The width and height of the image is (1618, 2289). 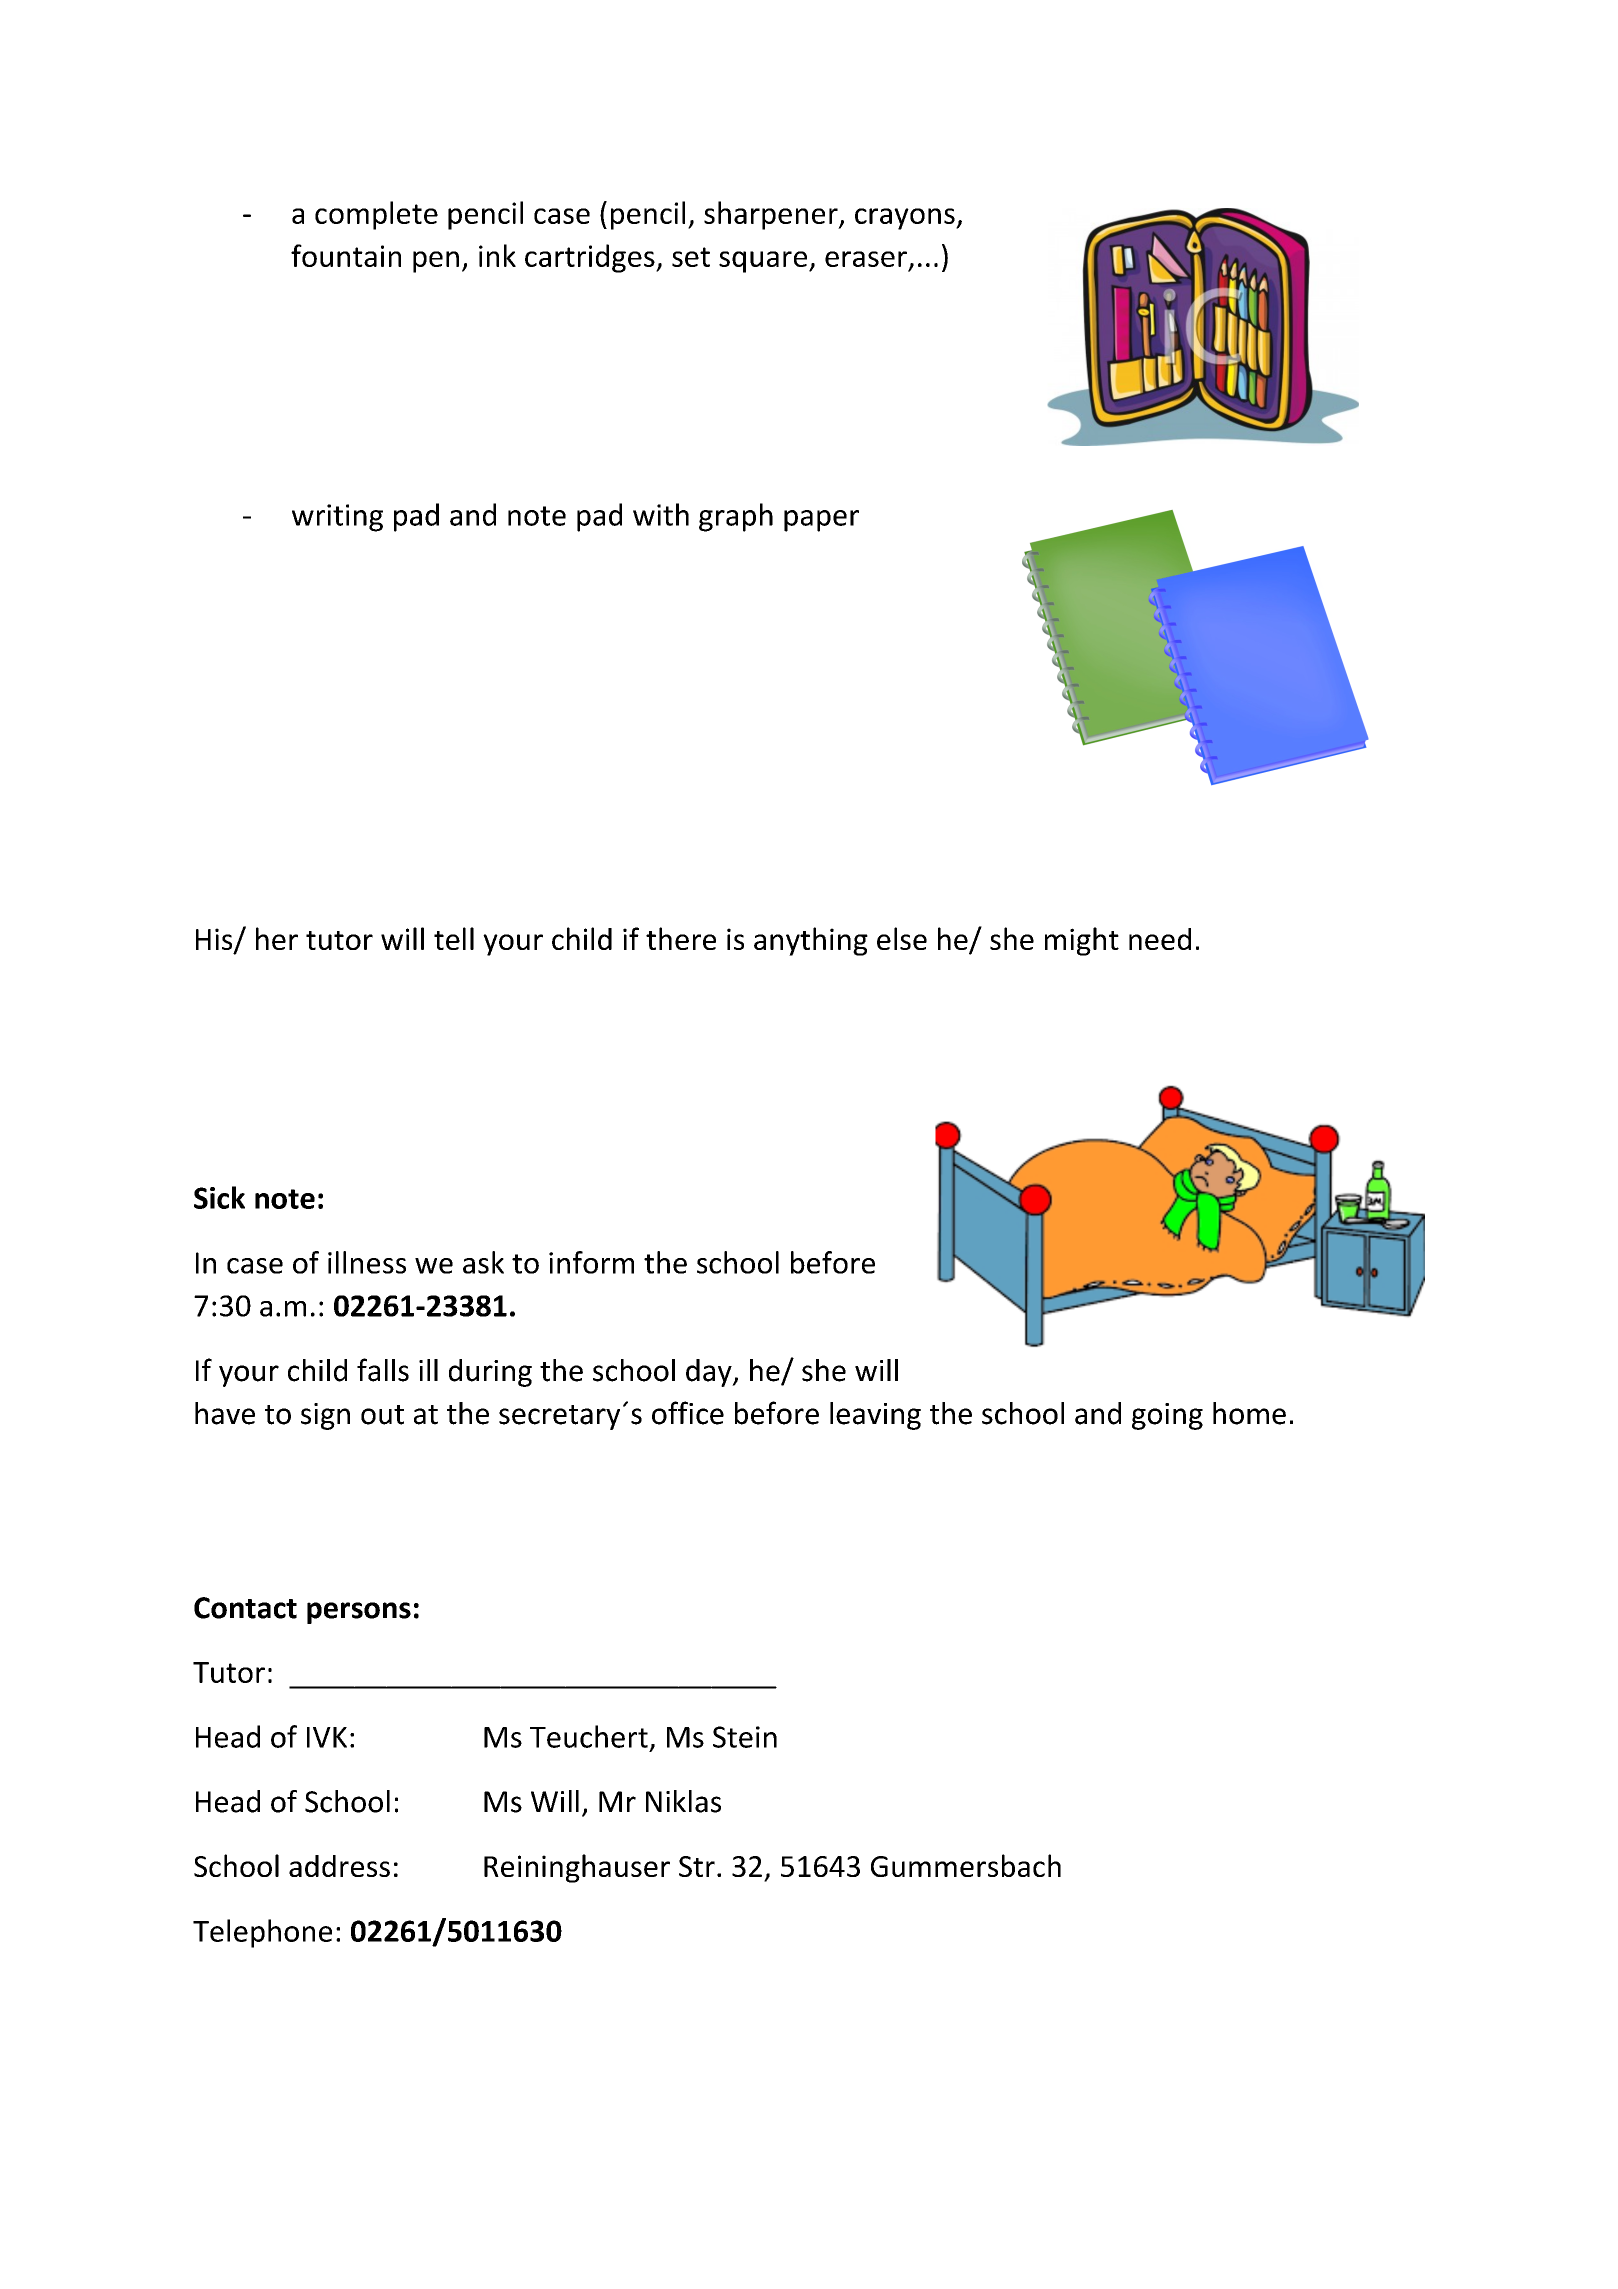 What do you see at coordinates (1167, 1416) in the image?
I see `going` at bounding box center [1167, 1416].
